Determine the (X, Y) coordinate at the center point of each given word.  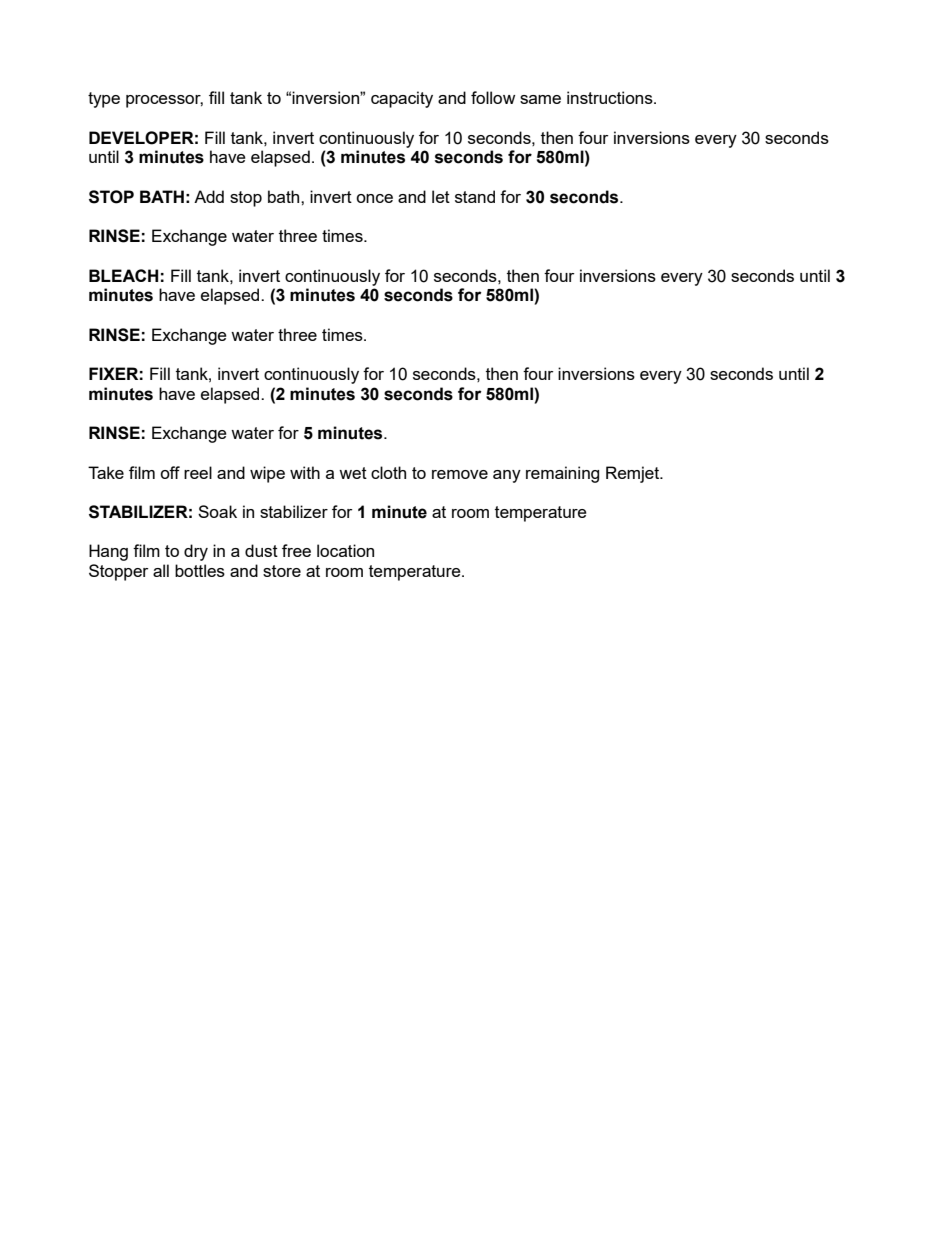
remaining (562, 474)
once (374, 198)
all (161, 570)
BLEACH (123, 275)
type (104, 100)
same (540, 99)
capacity (402, 99)
